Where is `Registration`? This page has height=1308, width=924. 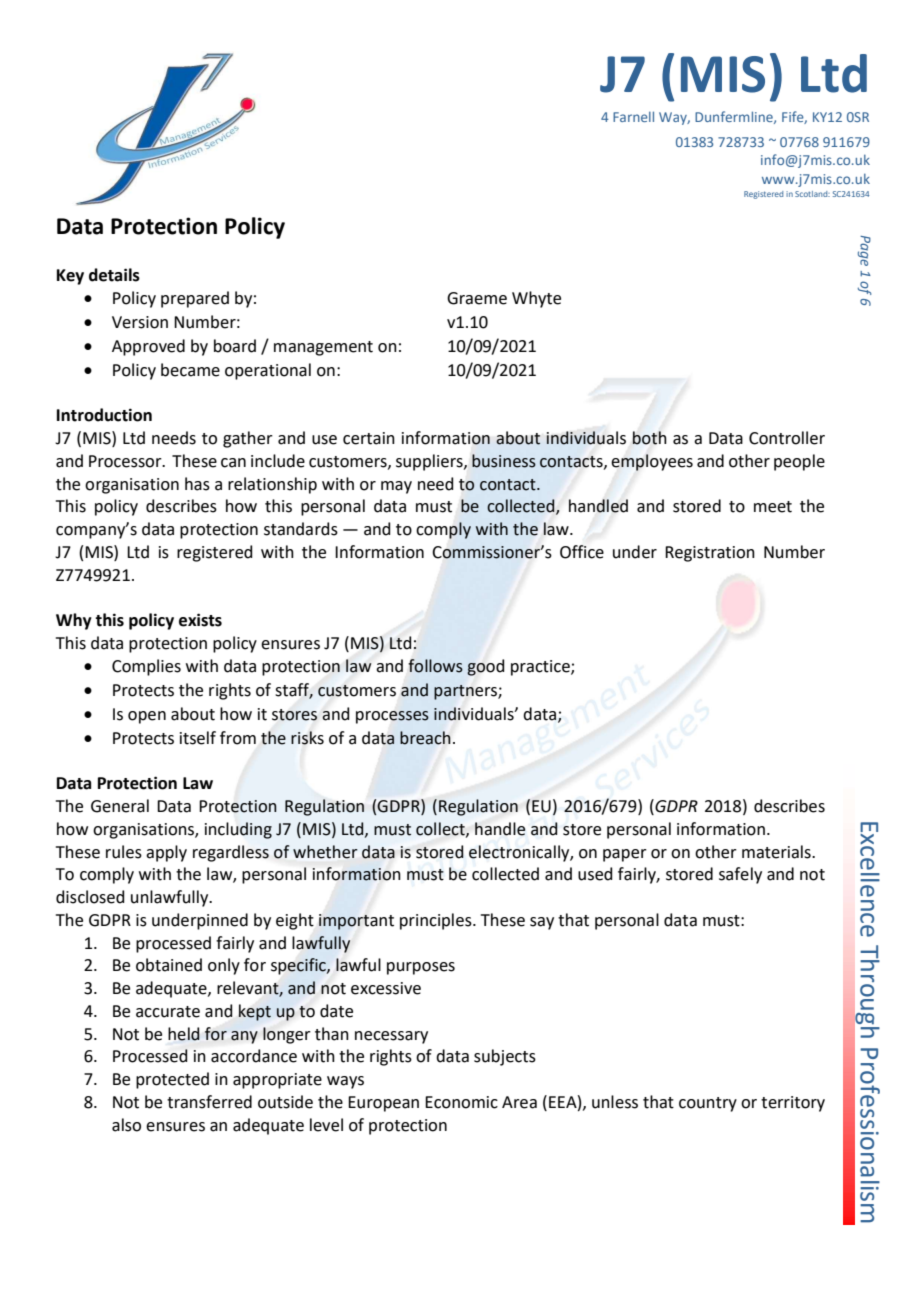 Registration is located at coordinates (710, 554).
